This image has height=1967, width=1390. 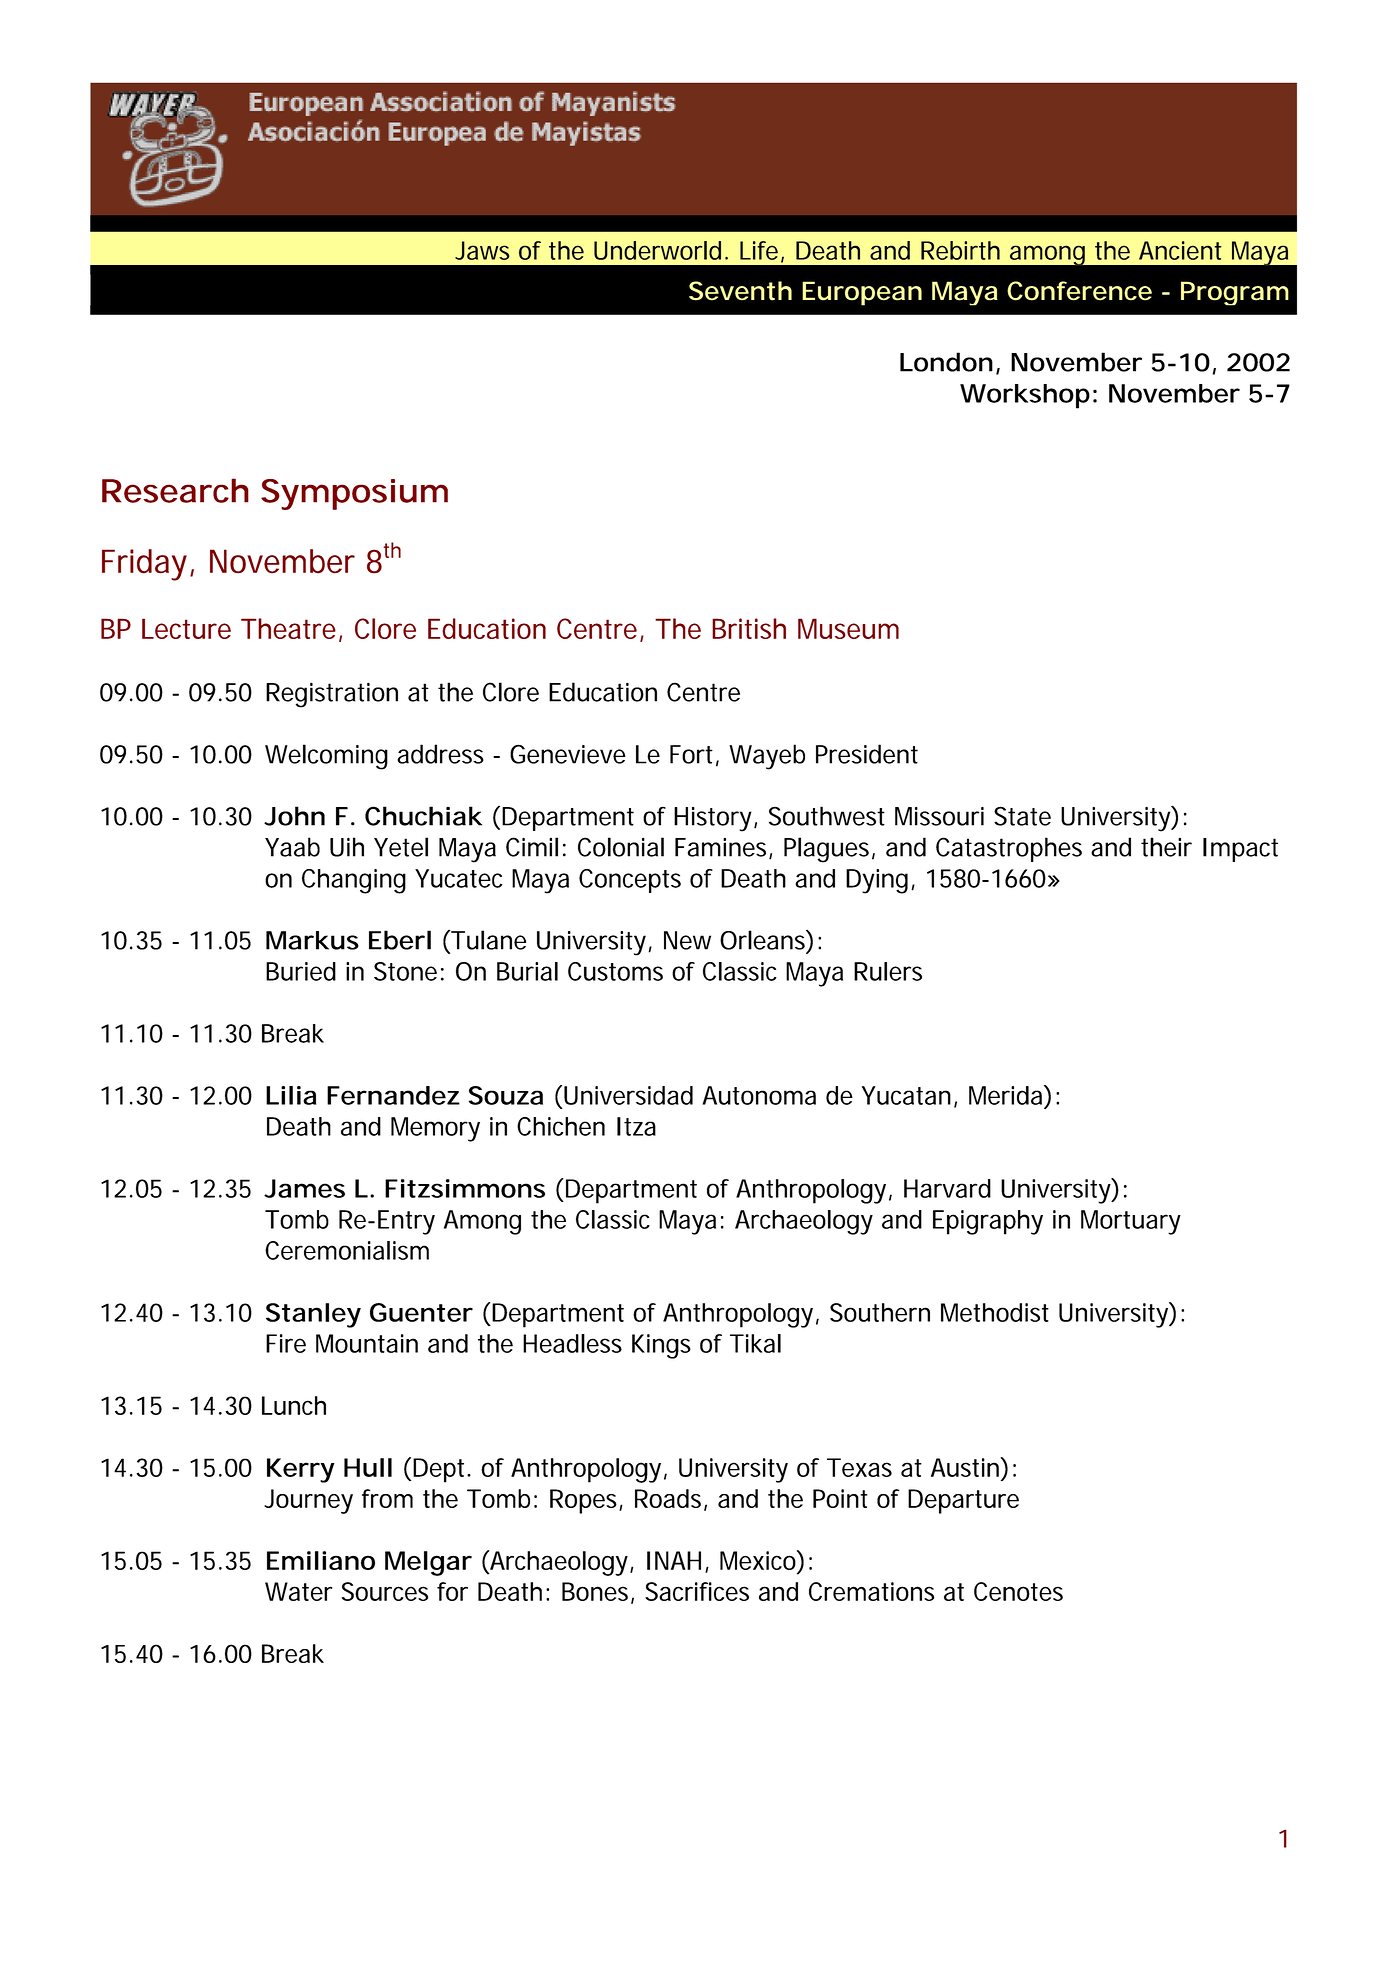 What do you see at coordinates (749, 628) in the image?
I see `British` at bounding box center [749, 628].
